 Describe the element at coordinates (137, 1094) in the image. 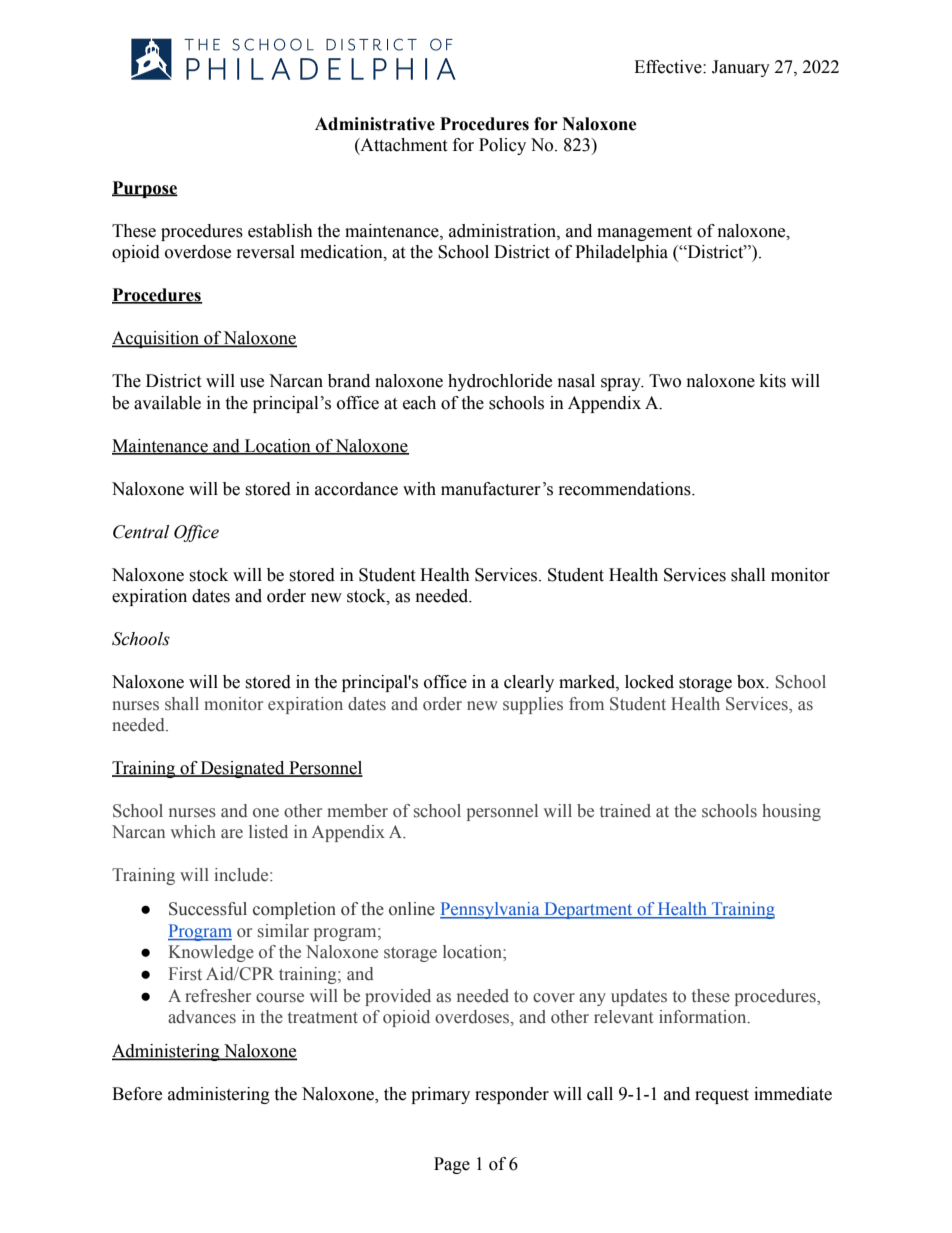

I see `Before` at that location.
